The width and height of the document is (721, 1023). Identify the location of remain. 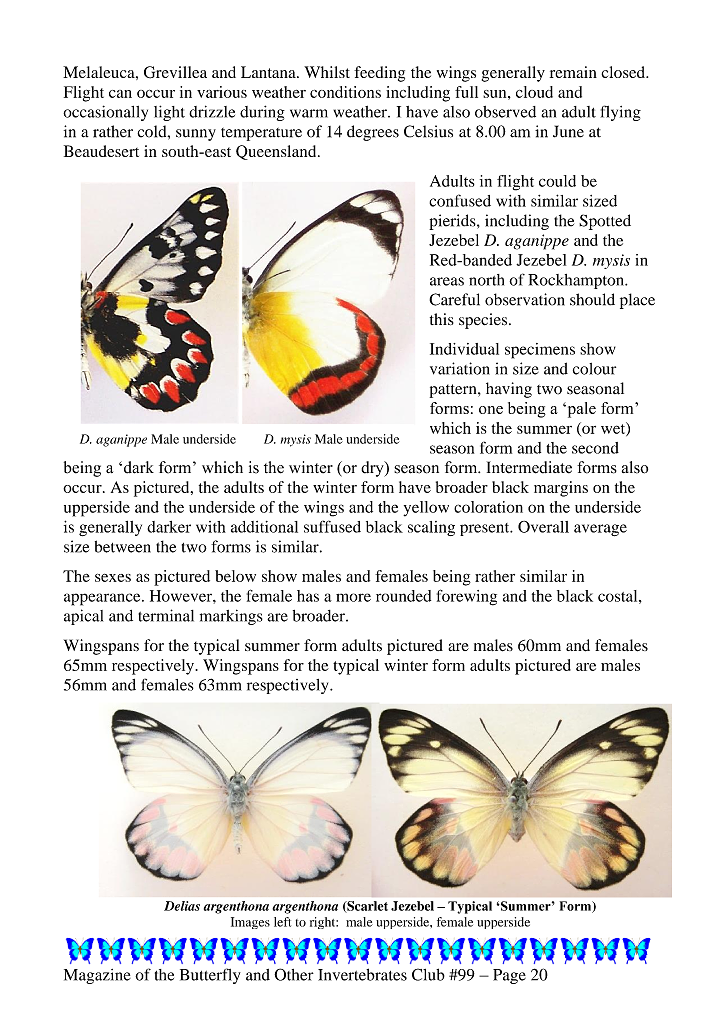
(573, 72).
